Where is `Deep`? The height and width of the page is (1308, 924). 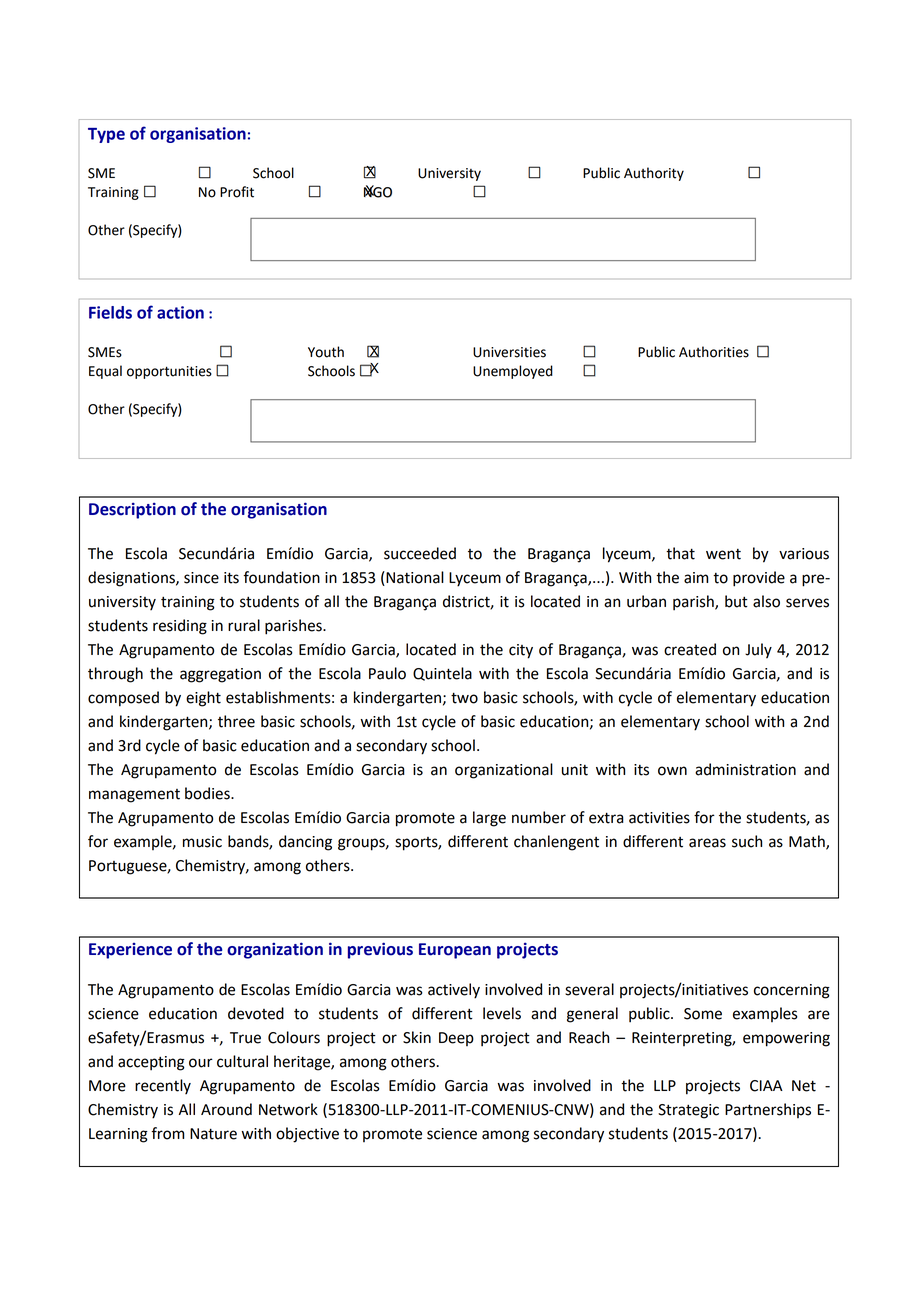 Deep is located at coordinates (456, 1039).
